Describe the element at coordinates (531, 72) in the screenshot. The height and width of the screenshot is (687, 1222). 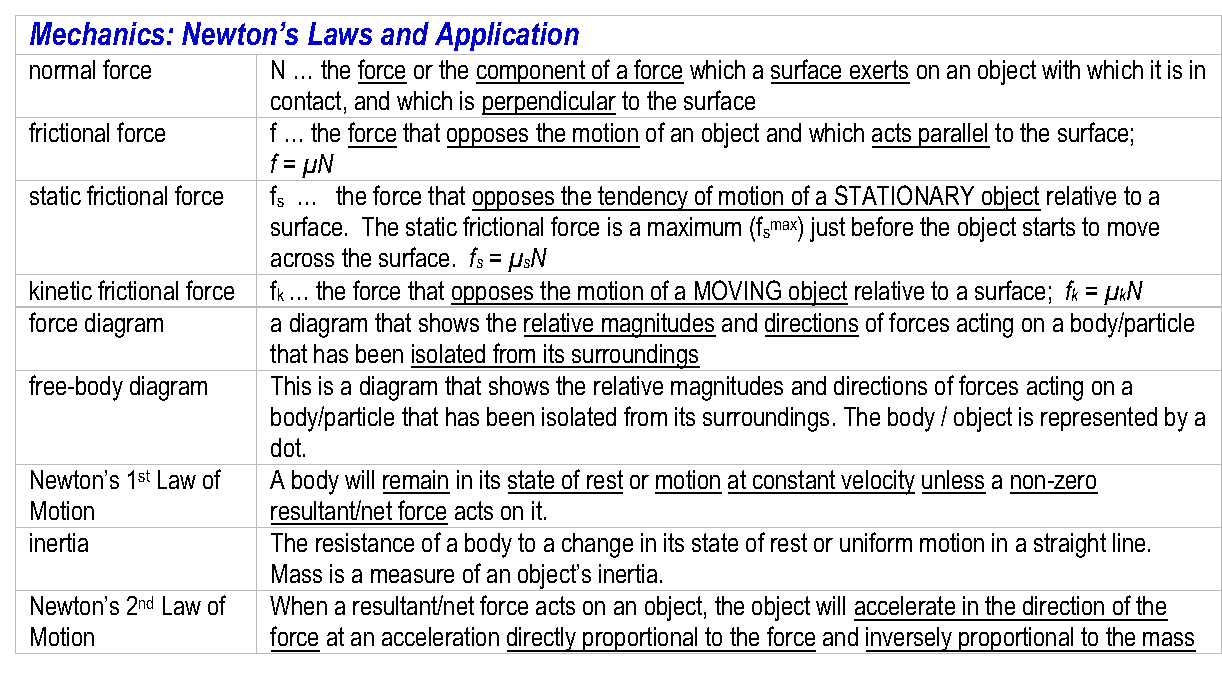
I see `component` at that location.
